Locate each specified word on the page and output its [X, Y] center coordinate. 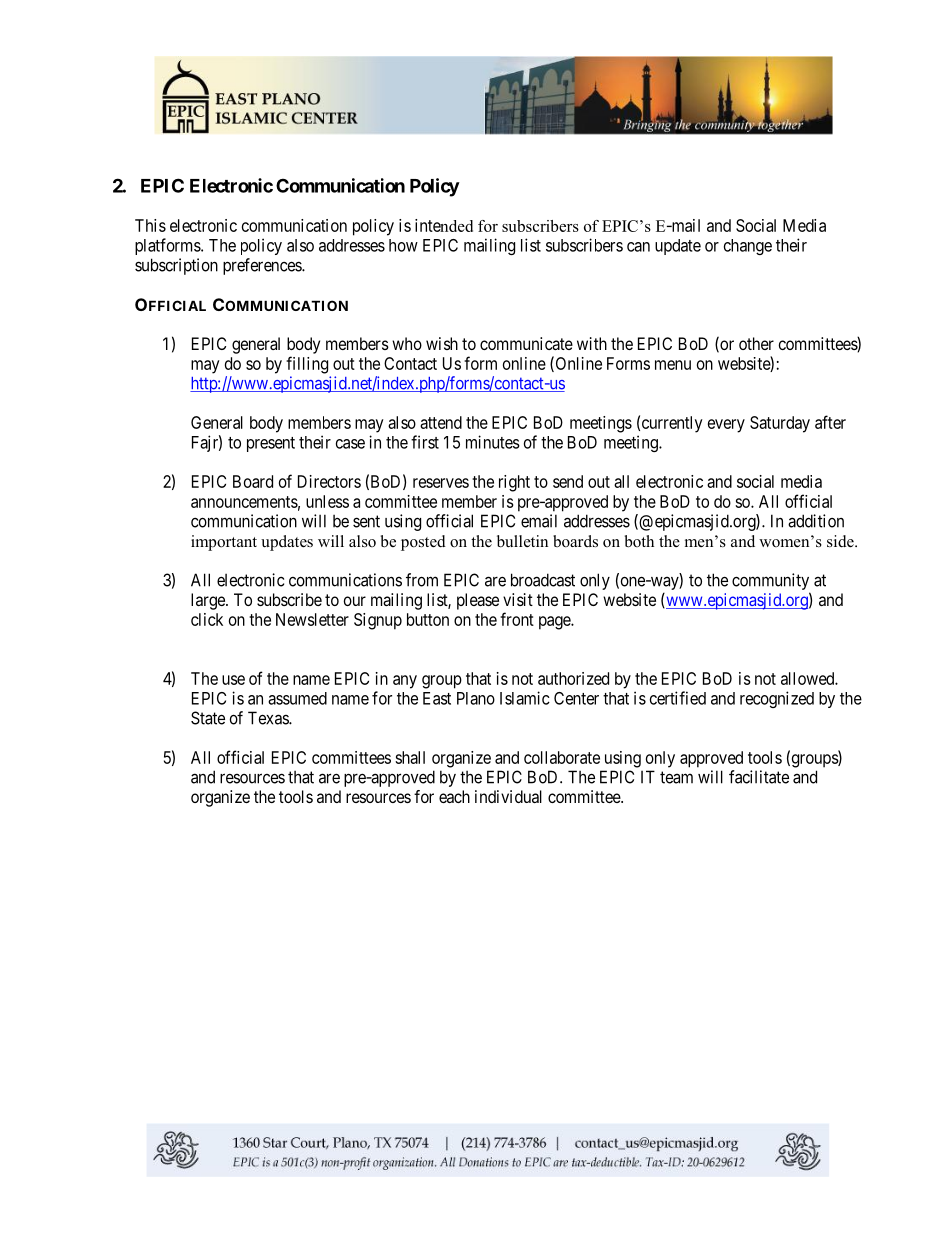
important [224, 543]
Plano [476, 698]
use [233, 680]
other [756, 343]
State [208, 718]
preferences [263, 266]
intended [444, 225]
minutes [493, 442]
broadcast [543, 580]
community [771, 583]
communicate [526, 343]
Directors [329, 481]
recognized [777, 699]
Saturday [780, 424]
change [748, 247]
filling [307, 365]
